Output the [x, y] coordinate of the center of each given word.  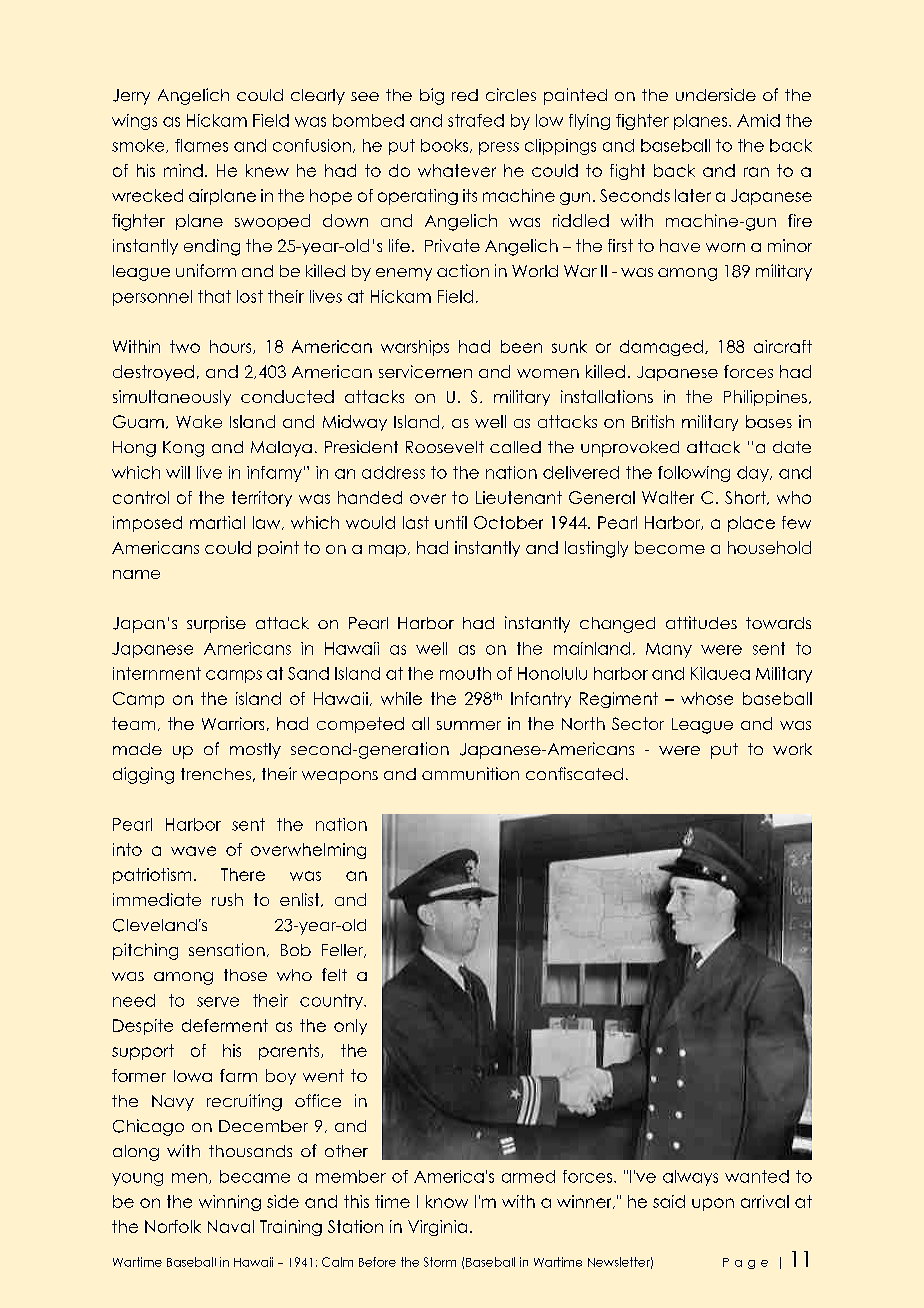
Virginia [437, 1228]
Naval [231, 1226]
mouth [465, 673]
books [446, 146]
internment [157, 673]
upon [713, 1204]
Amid [758, 120]
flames [201, 145]
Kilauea [720, 673]
